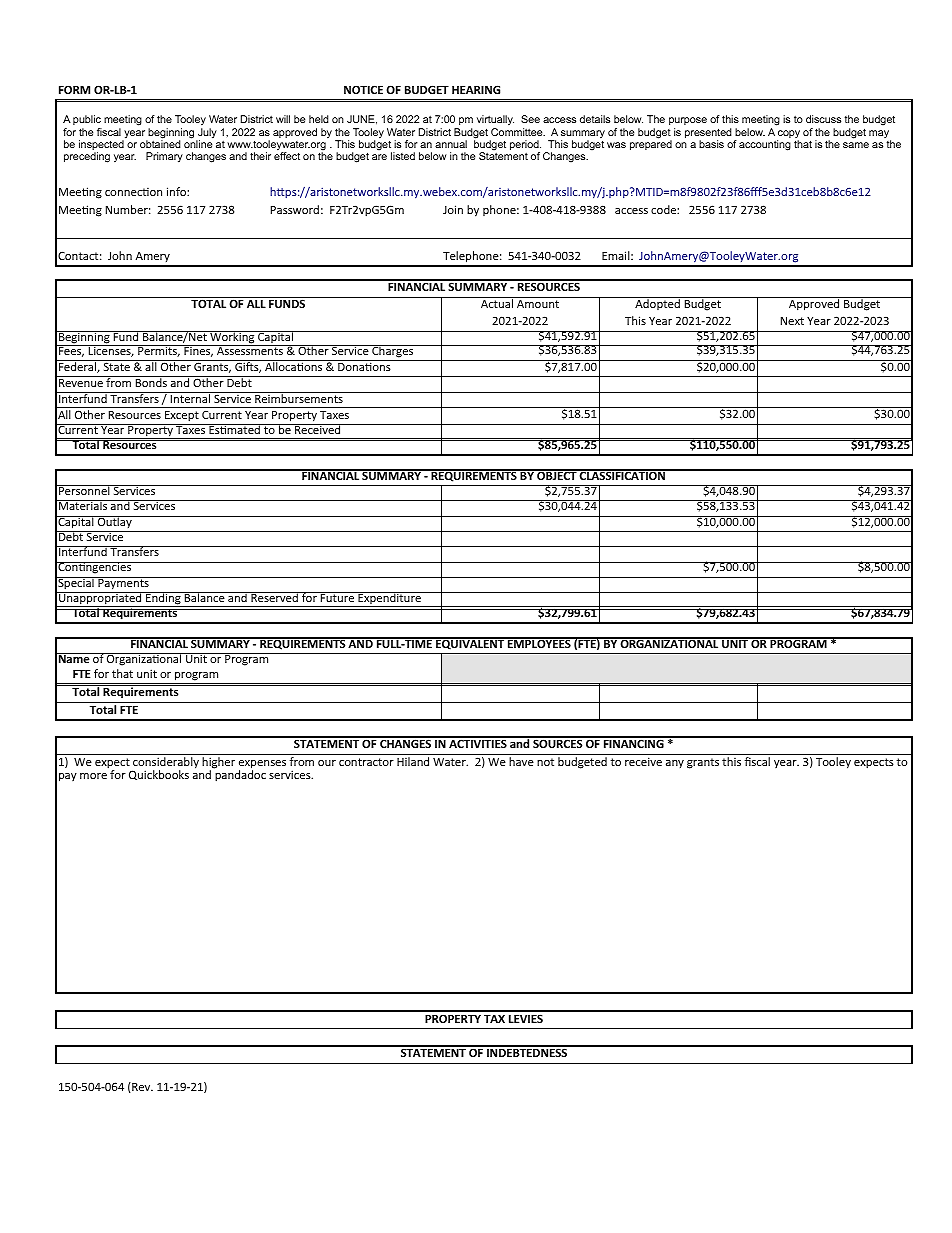 This document has width=952, height=1233. I want to click on virtually, so click(495, 122).
